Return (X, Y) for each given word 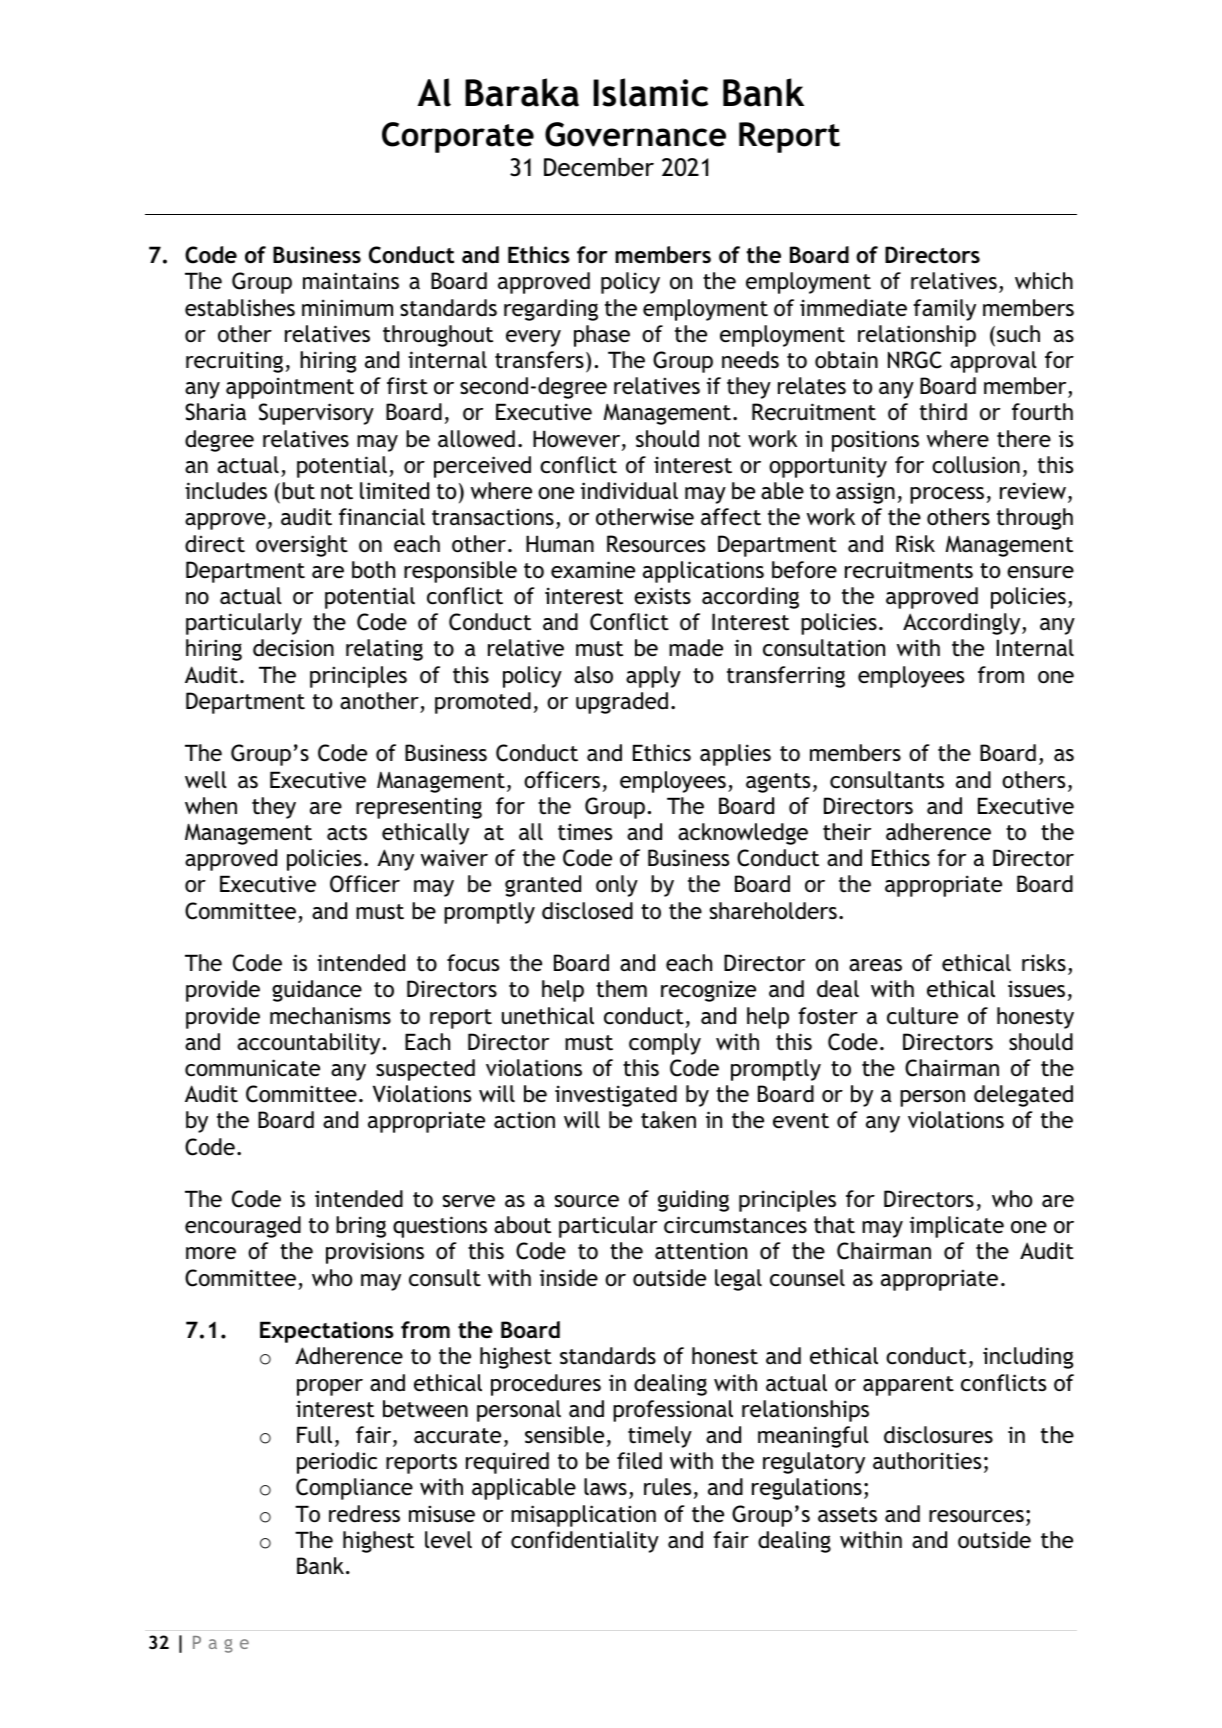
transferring (786, 677)
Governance (635, 134)
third (943, 412)
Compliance (354, 1489)
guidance (317, 991)
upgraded (622, 703)
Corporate (458, 137)
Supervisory (316, 414)
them (621, 989)
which (1044, 281)
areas (875, 965)
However (578, 440)
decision (293, 648)
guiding (693, 1201)
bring (361, 1227)
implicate (957, 1227)
